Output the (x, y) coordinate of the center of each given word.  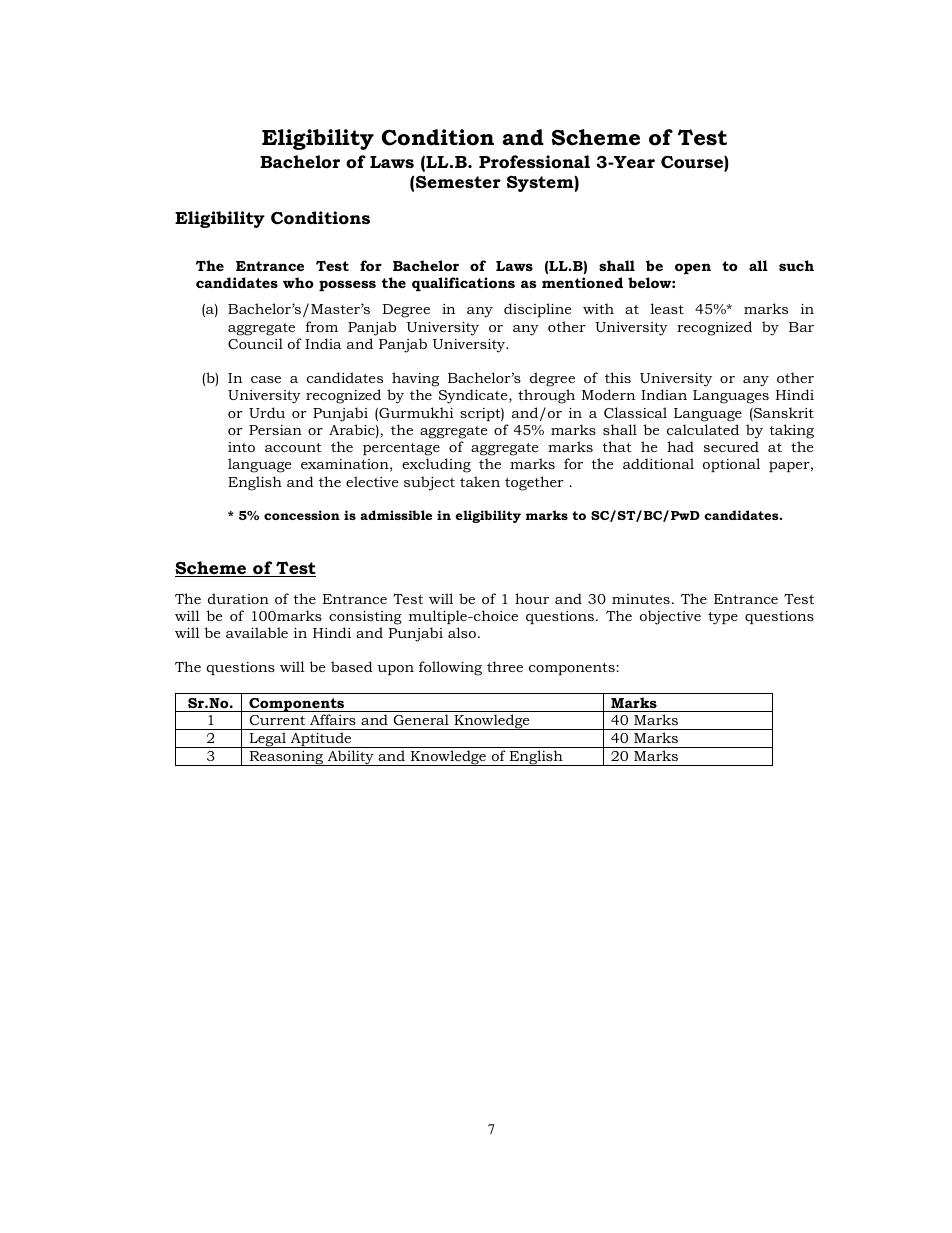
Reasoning (286, 758)
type (723, 618)
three (505, 666)
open (693, 268)
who (298, 282)
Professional (534, 162)
